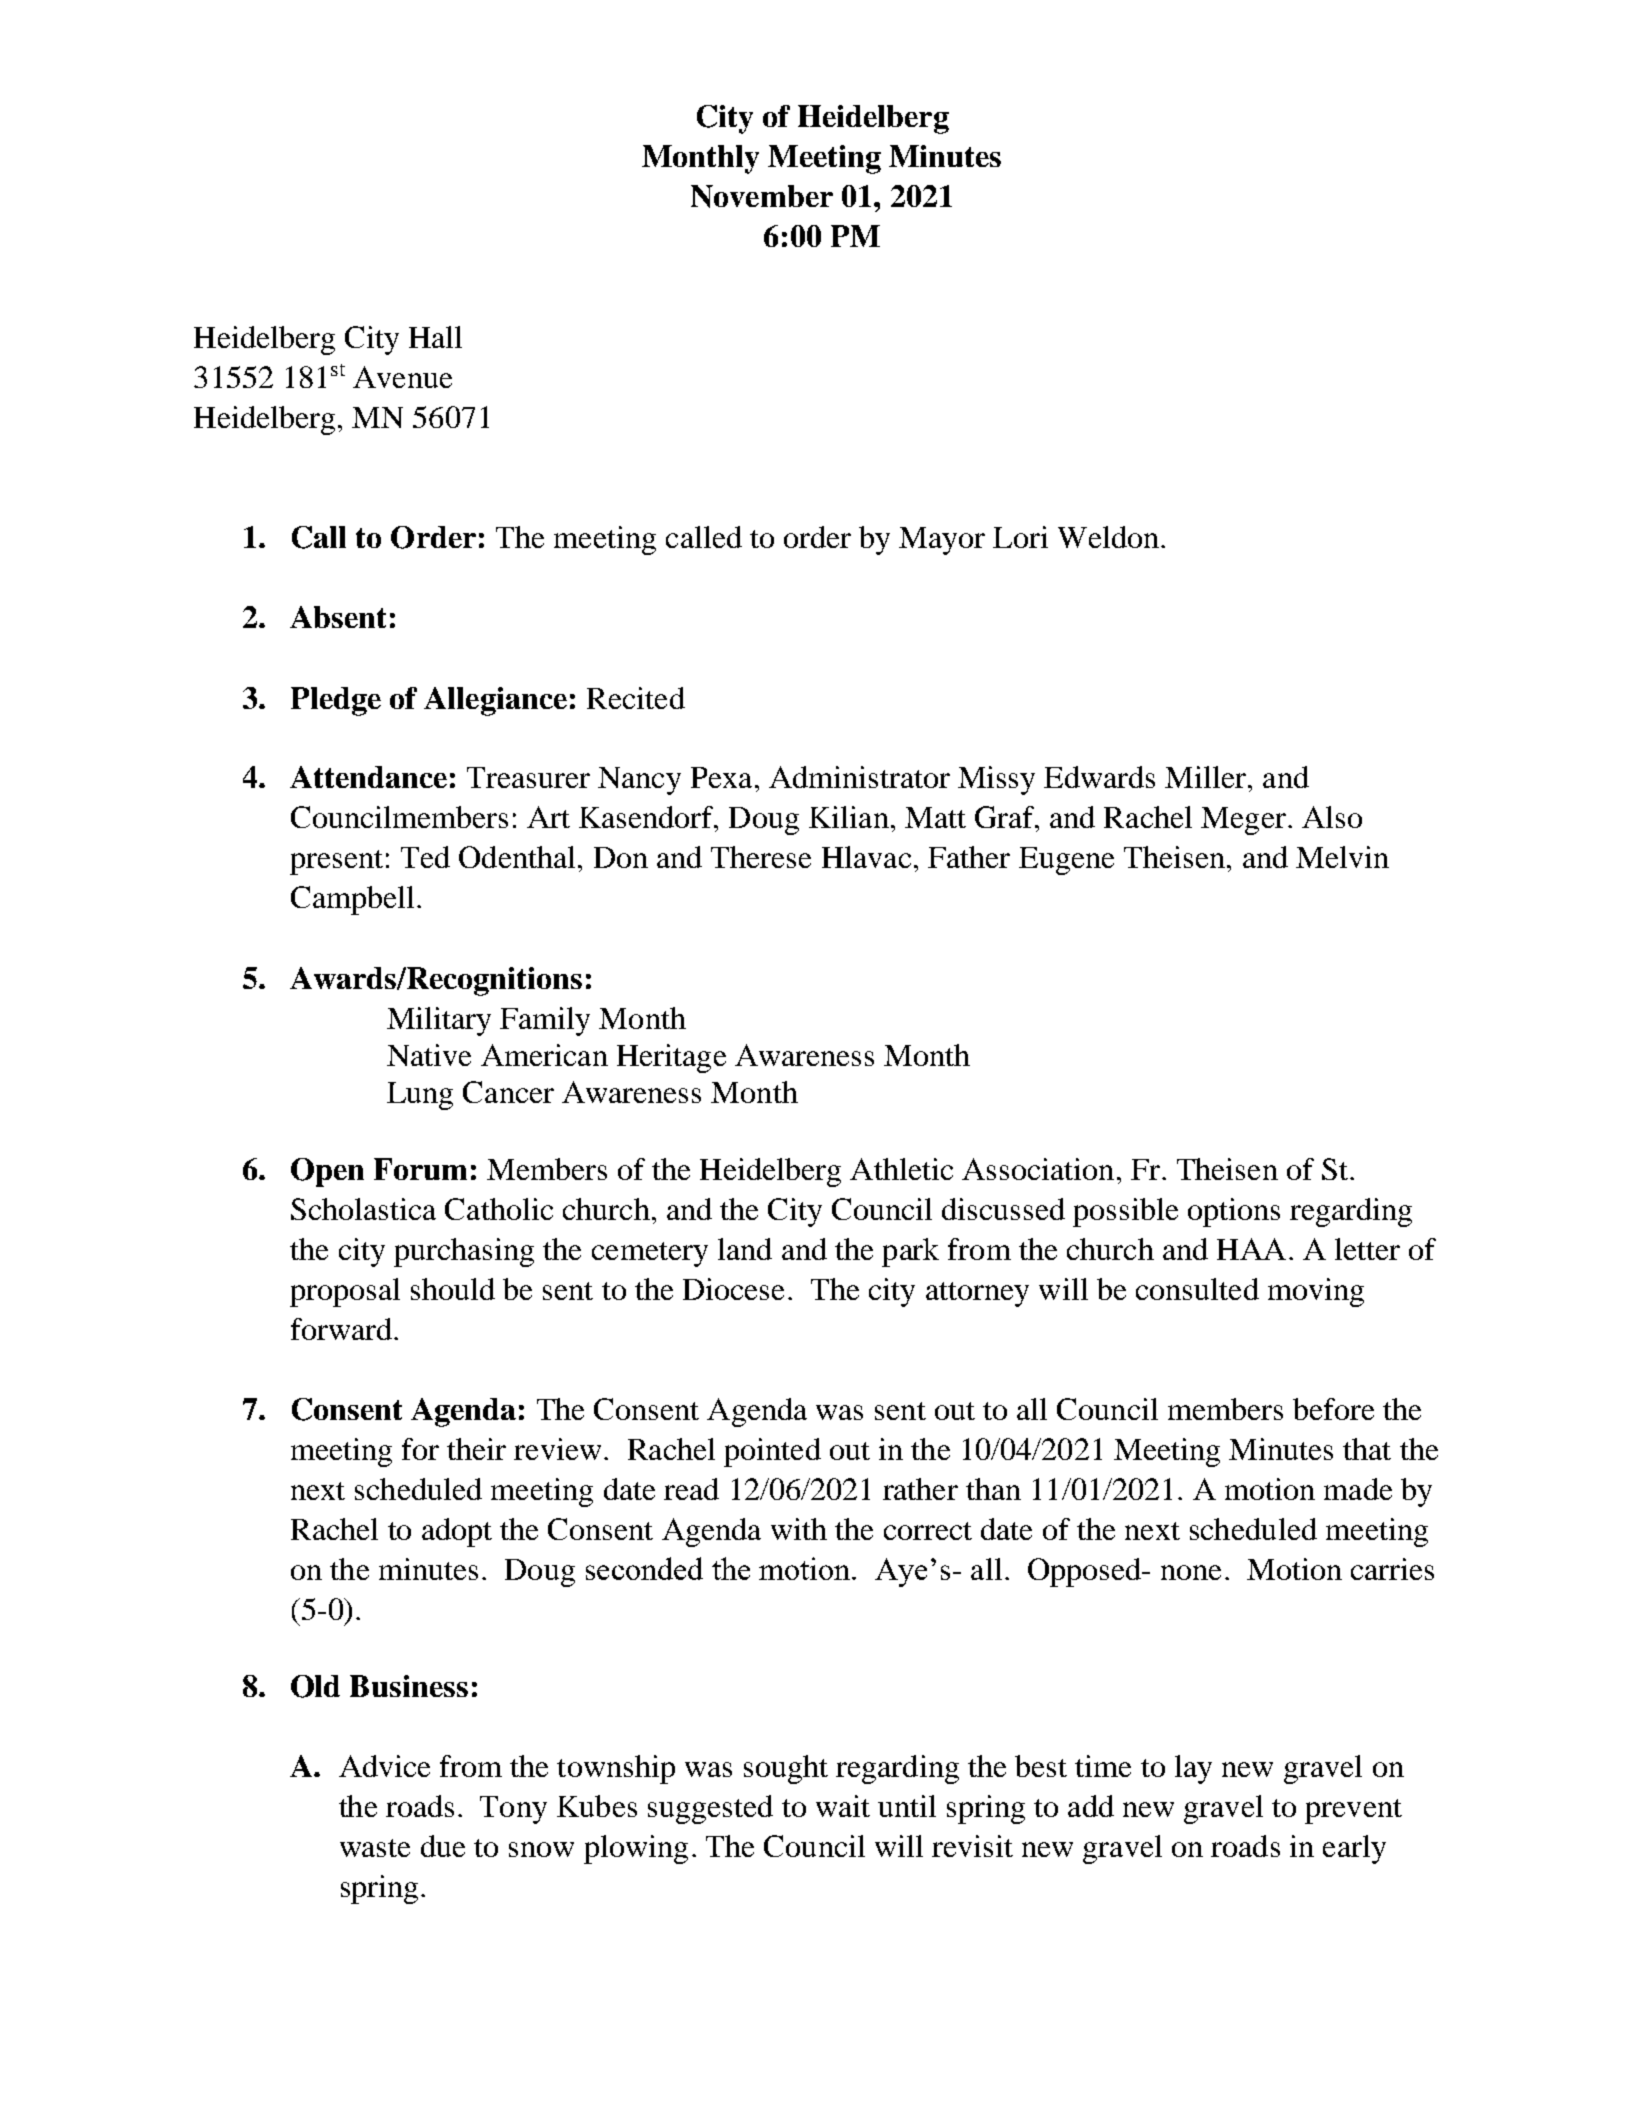 The width and height of the screenshot is (1644, 2128). I want to click on due, so click(443, 1846).
